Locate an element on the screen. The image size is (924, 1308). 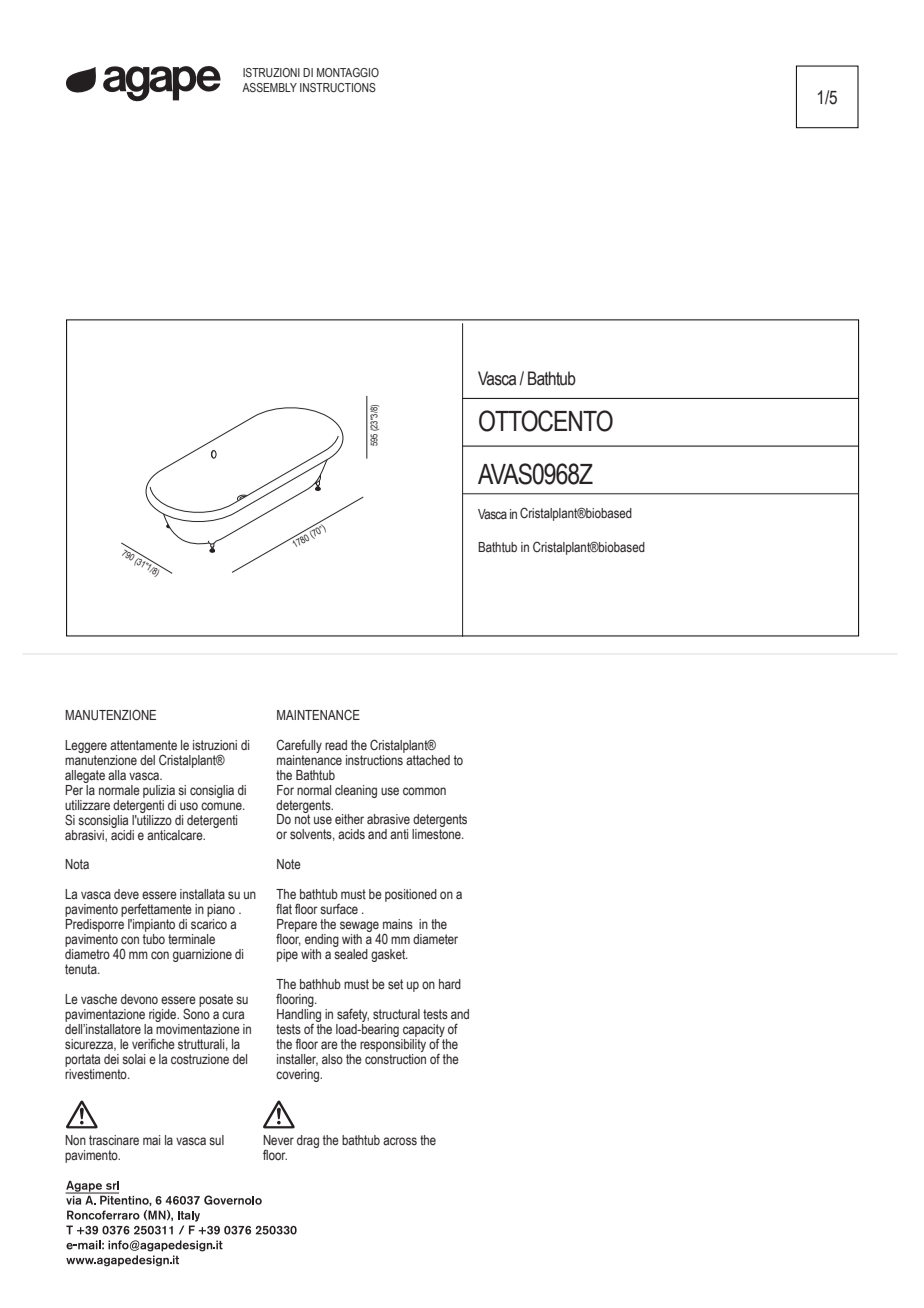
Carefully is located at coordinates (299, 746).
